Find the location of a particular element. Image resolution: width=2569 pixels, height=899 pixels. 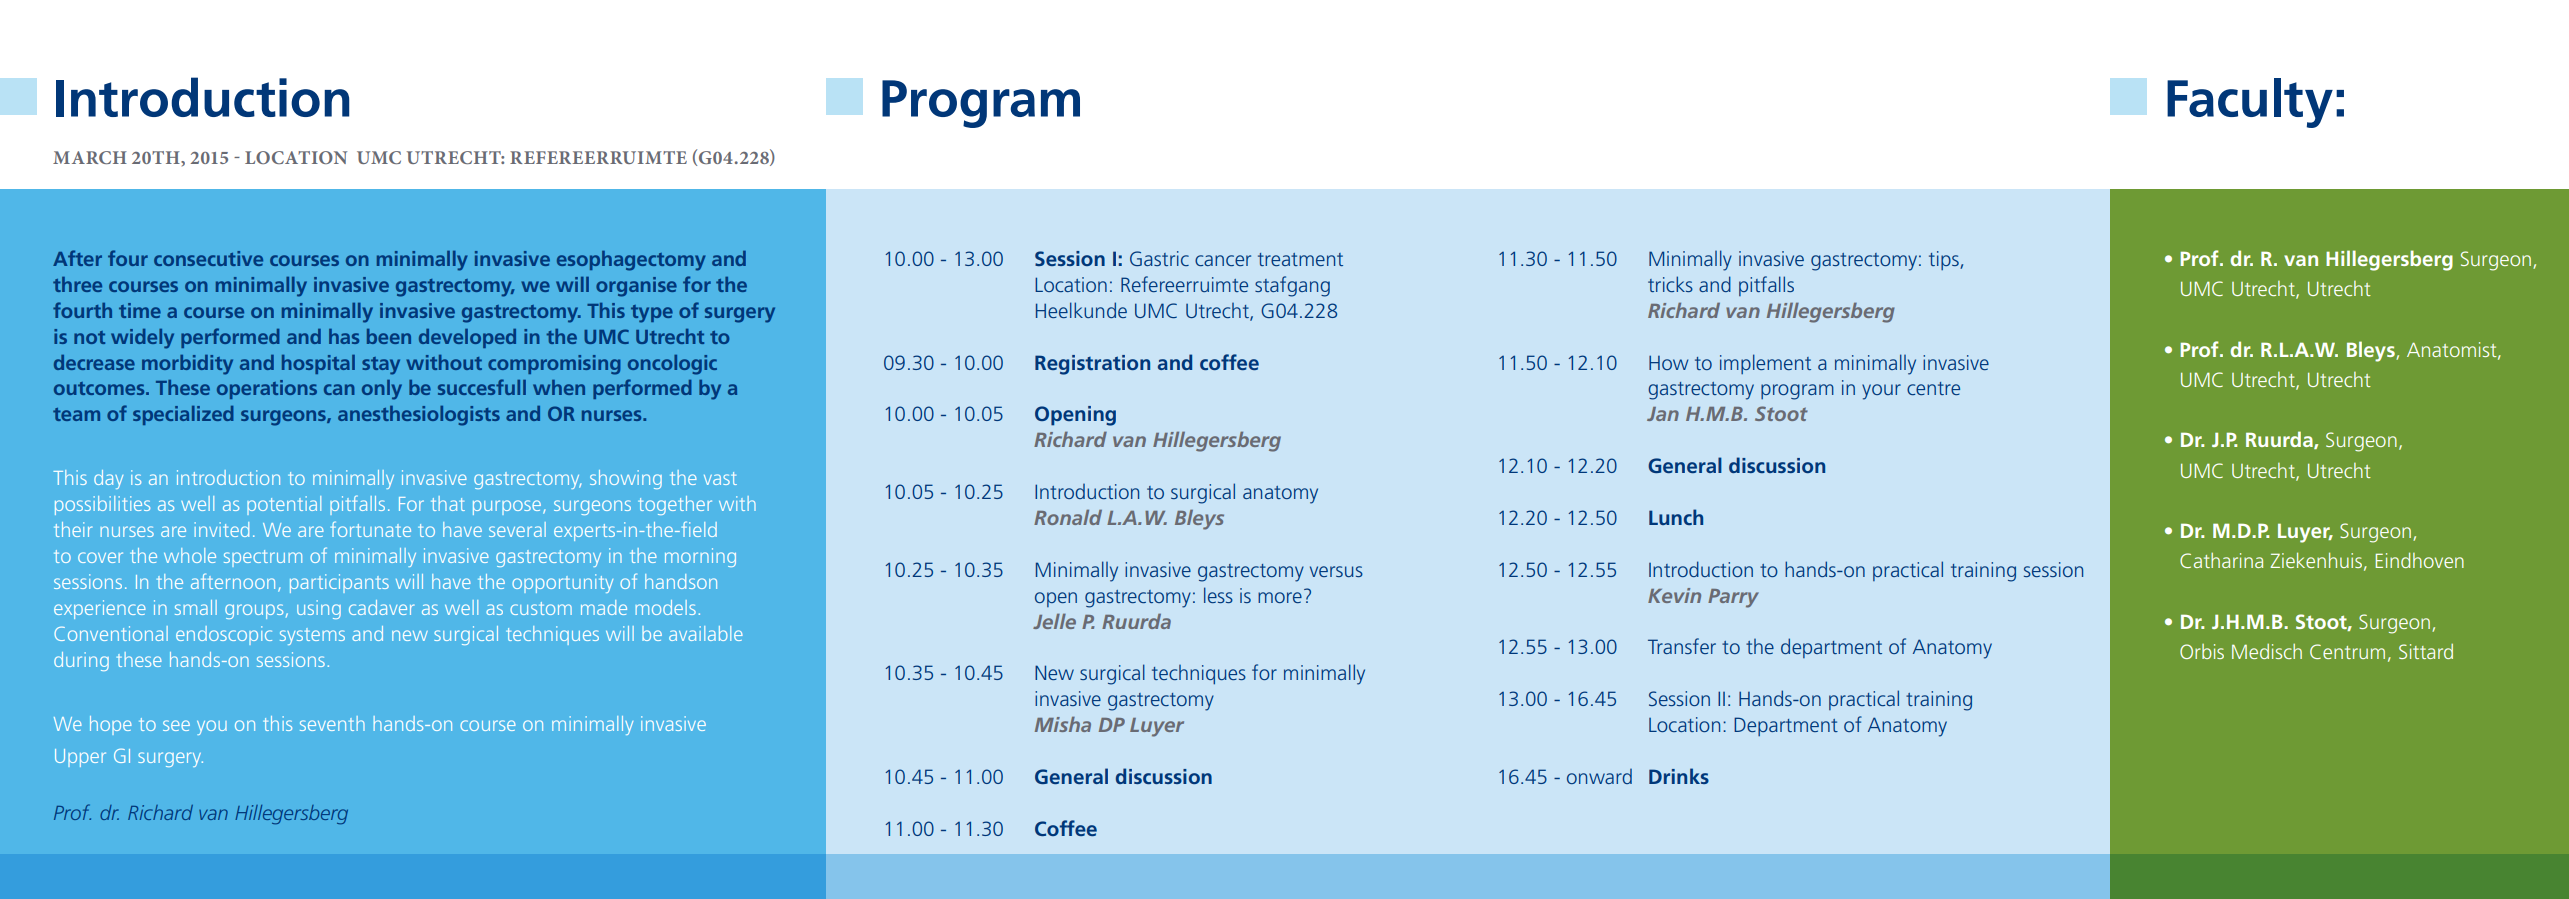

Registration is located at coordinates (1092, 365).
